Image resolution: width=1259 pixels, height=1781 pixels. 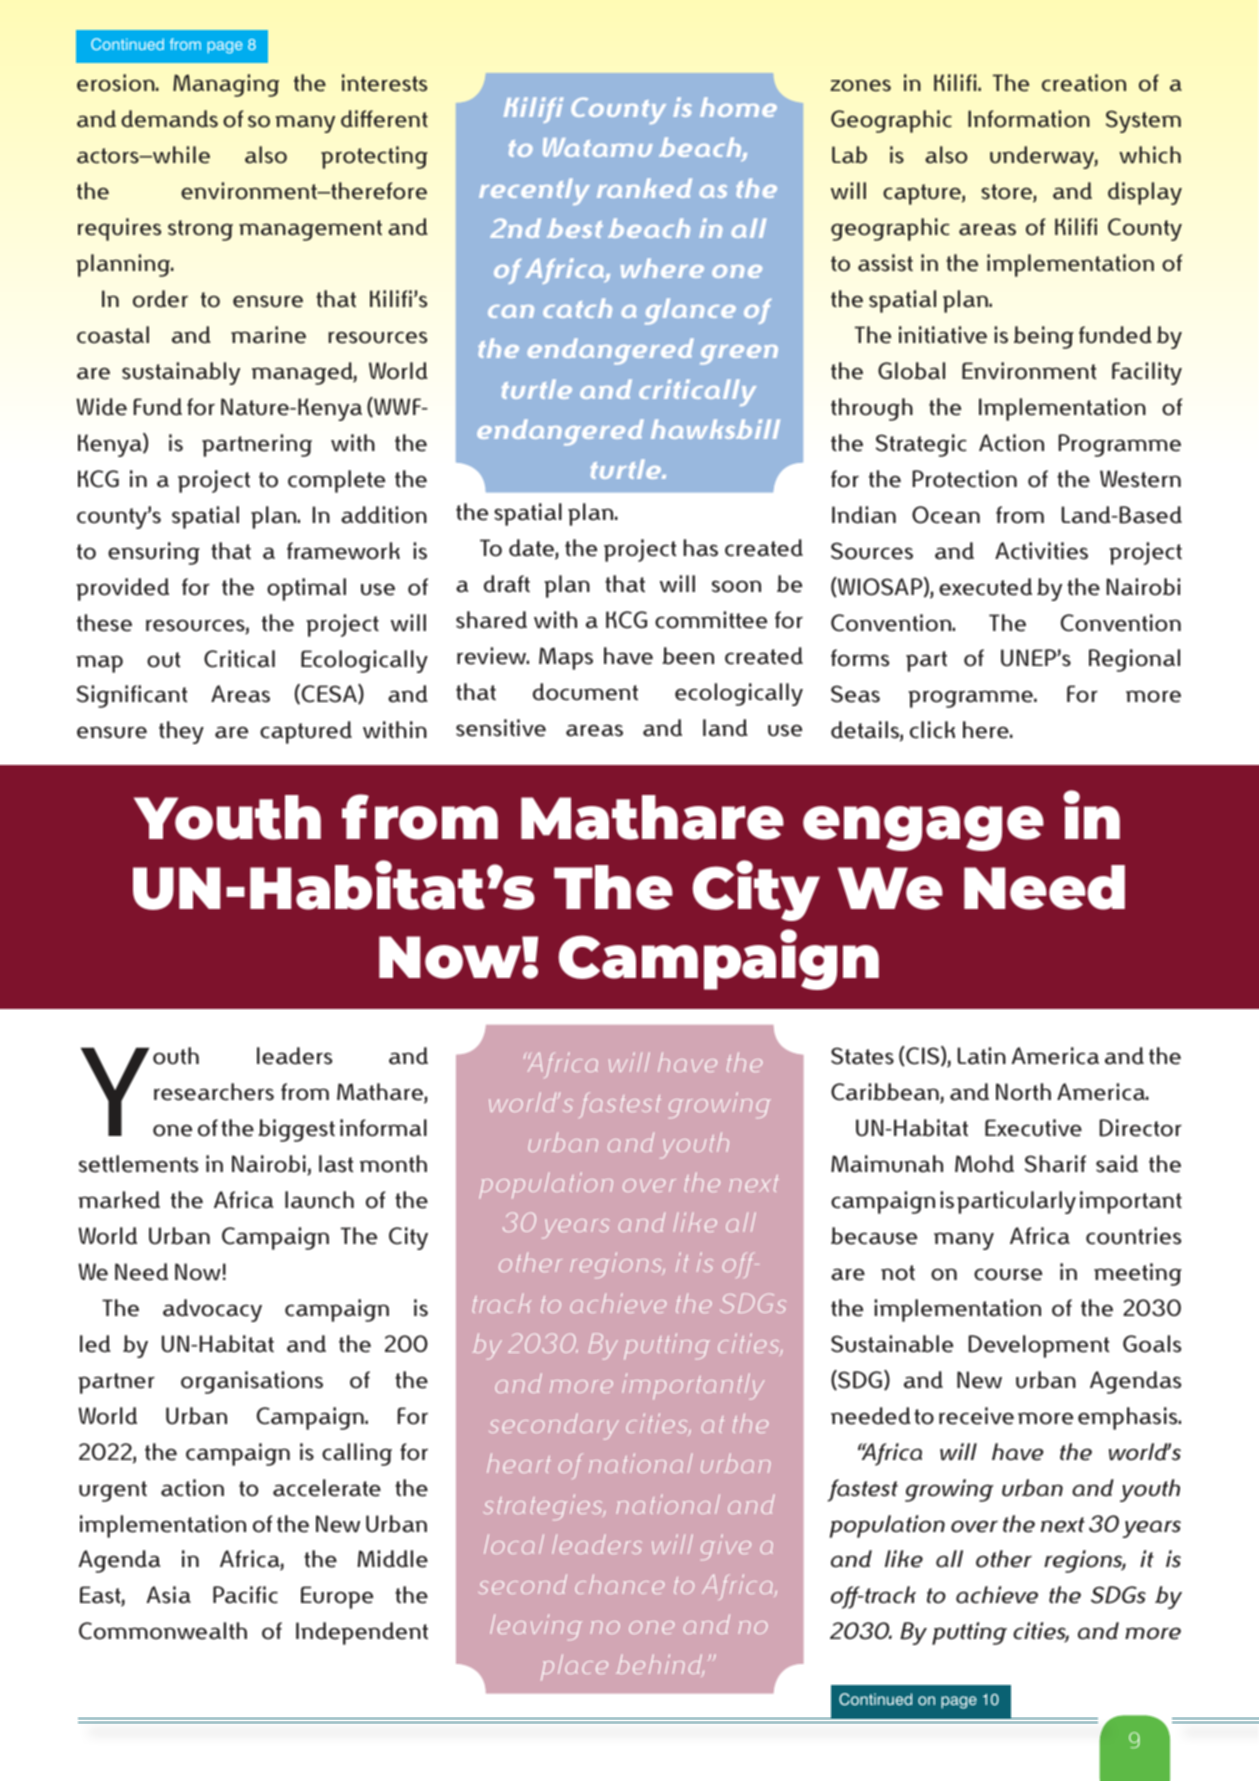 What do you see at coordinates (245, 1595) in the screenshot?
I see `Pacific` at bounding box center [245, 1595].
